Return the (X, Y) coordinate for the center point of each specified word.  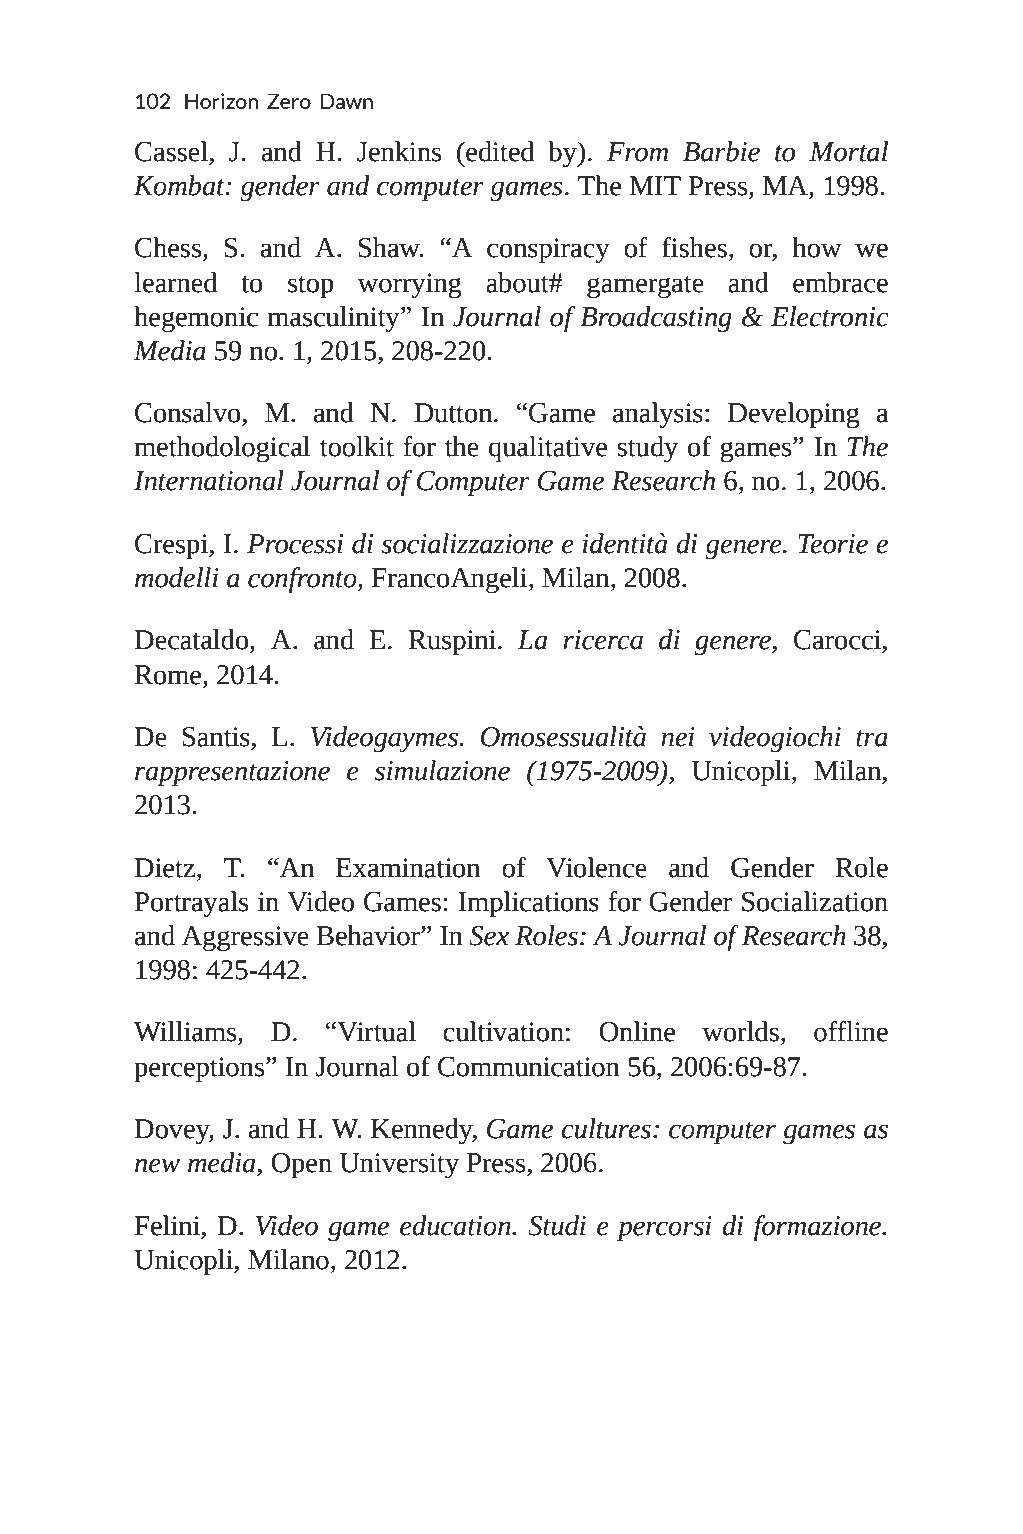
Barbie (721, 151)
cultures (606, 1128)
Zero (289, 101)
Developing (794, 415)
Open (301, 1166)
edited (499, 151)
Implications (528, 904)
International (209, 480)
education (456, 1225)
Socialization (815, 901)
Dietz (164, 868)
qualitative (548, 449)
